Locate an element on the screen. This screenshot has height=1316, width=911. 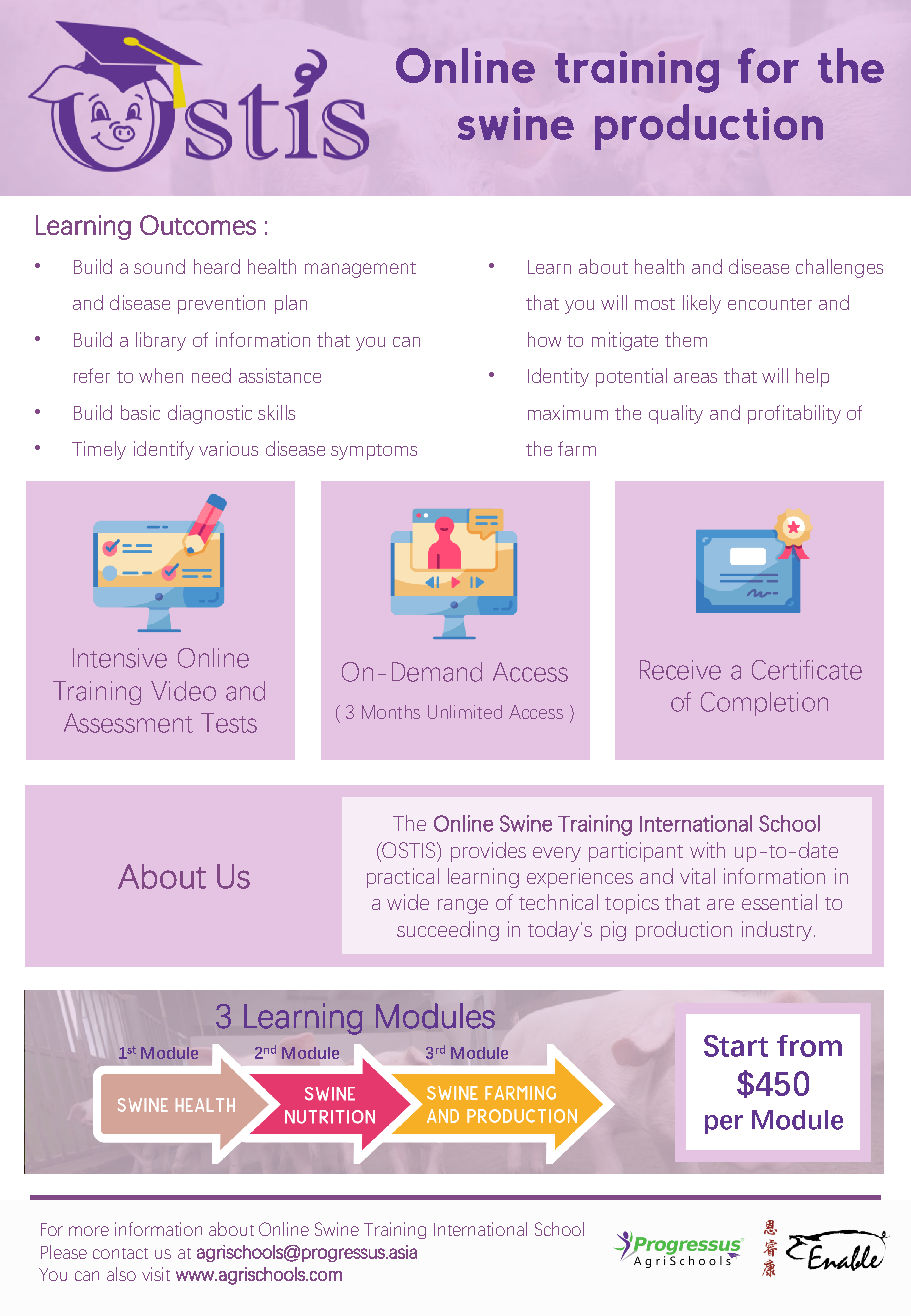
visit is located at coordinates (156, 1274).
